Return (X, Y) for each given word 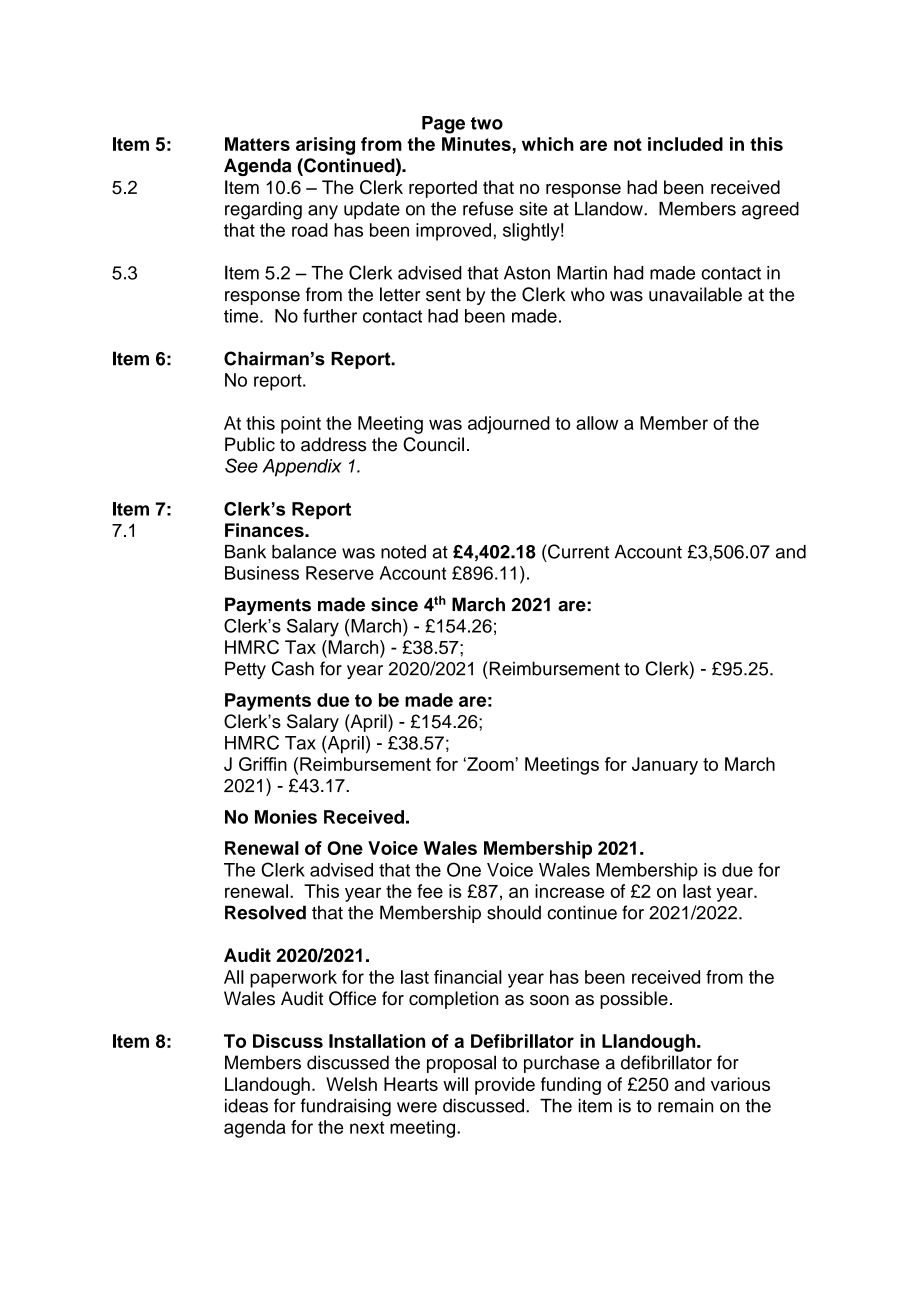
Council (433, 444)
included (685, 144)
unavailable (695, 294)
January (665, 766)
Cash (293, 668)
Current (577, 551)
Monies (286, 817)
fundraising (346, 1107)
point (301, 425)
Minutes (476, 144)
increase (569, 891)
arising (325, 146)
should (514, 912)
